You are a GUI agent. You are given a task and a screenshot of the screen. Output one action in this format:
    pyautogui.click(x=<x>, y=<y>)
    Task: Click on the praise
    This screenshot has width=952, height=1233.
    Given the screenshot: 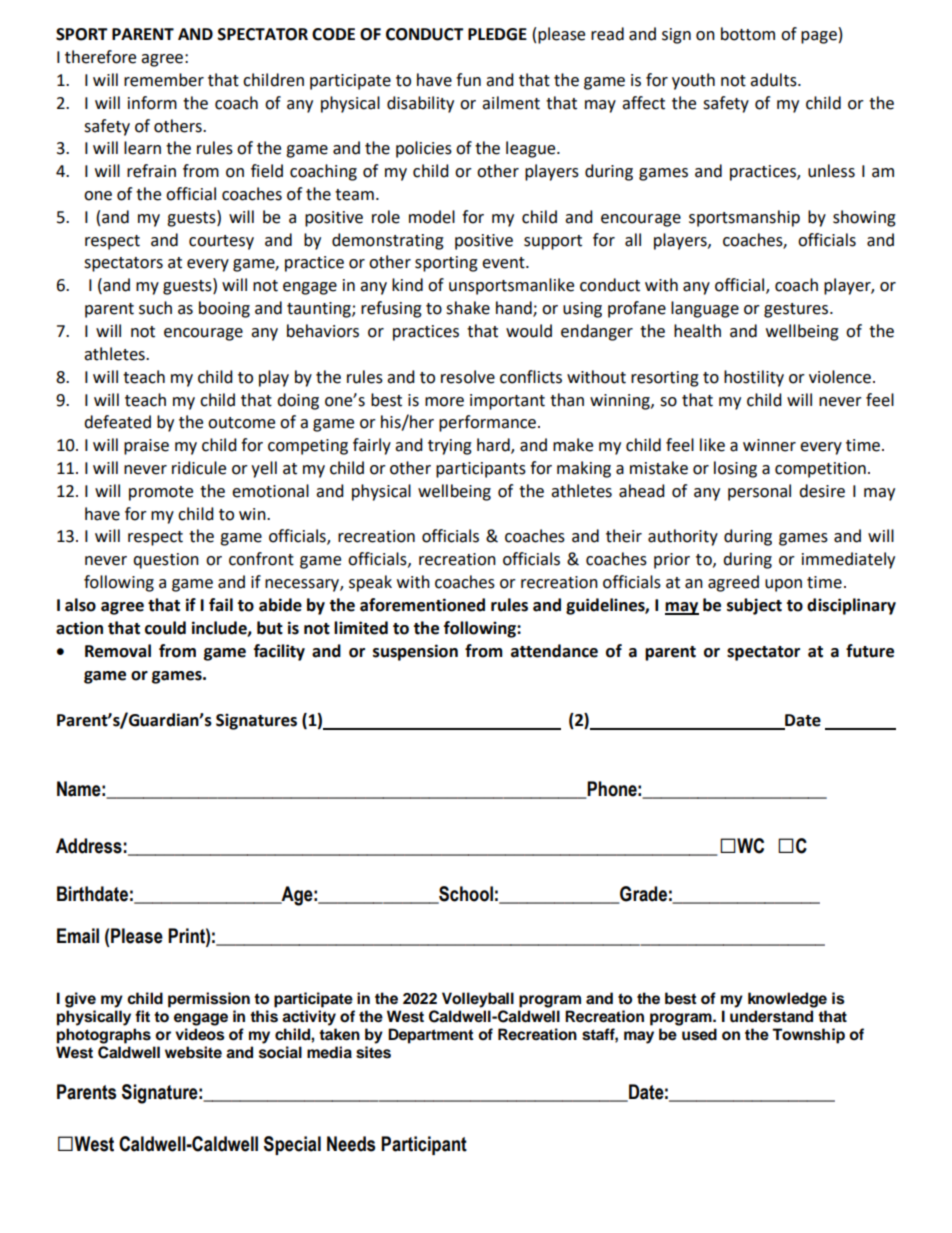 What is the action you would take?
    pyautogui.click(x=146, y=447)
